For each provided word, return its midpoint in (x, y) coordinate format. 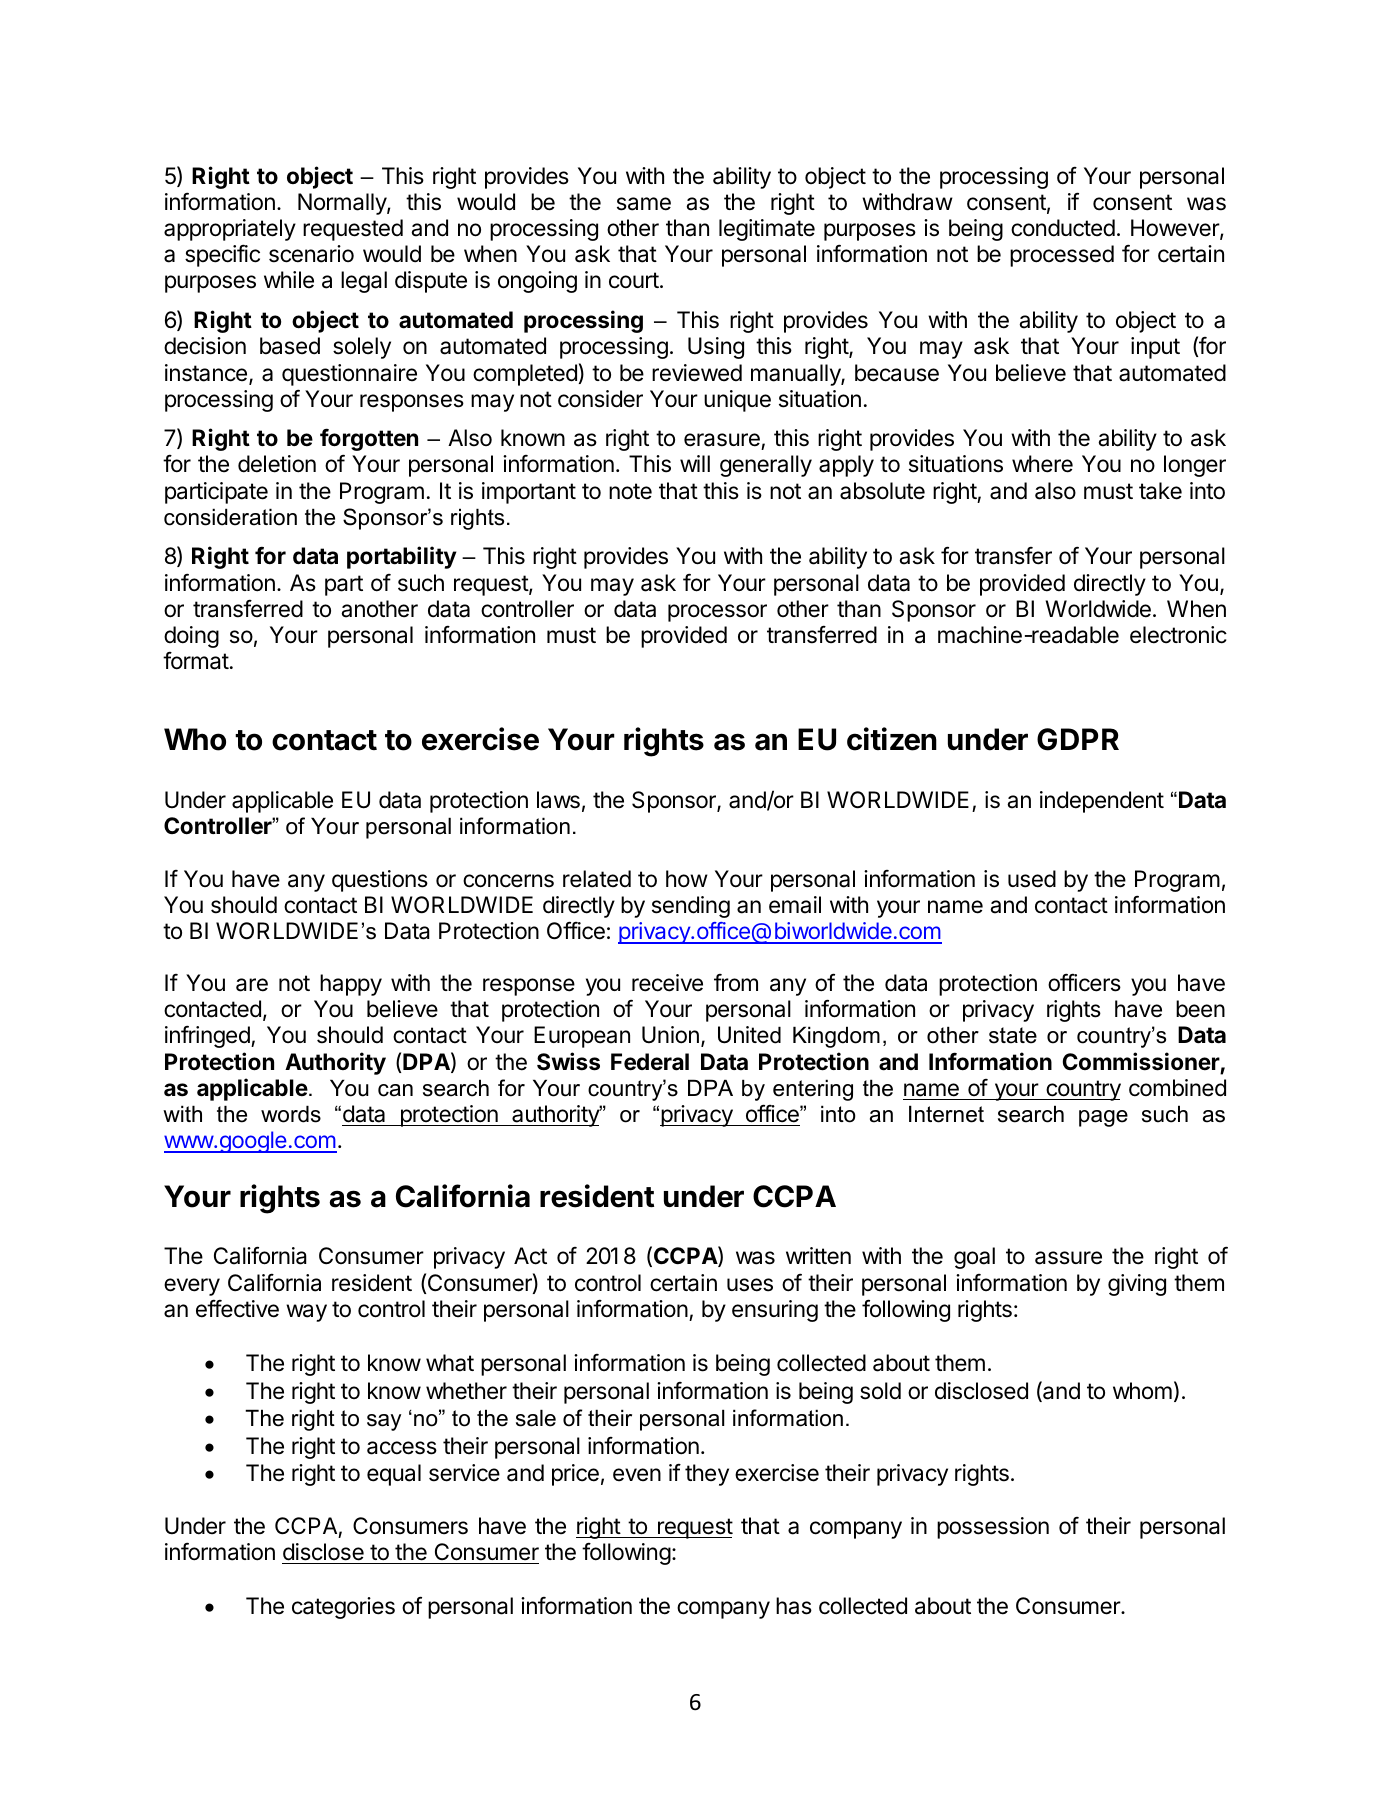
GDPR (1078, 739)
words (291, 1114)
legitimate (767, 230)
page (1103, 1118)
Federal (650, 1062)
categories (343, 1608)
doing (191, 637)
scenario (311, 254)
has (794, 1606)
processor (717, 613)
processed (1062, 256)
